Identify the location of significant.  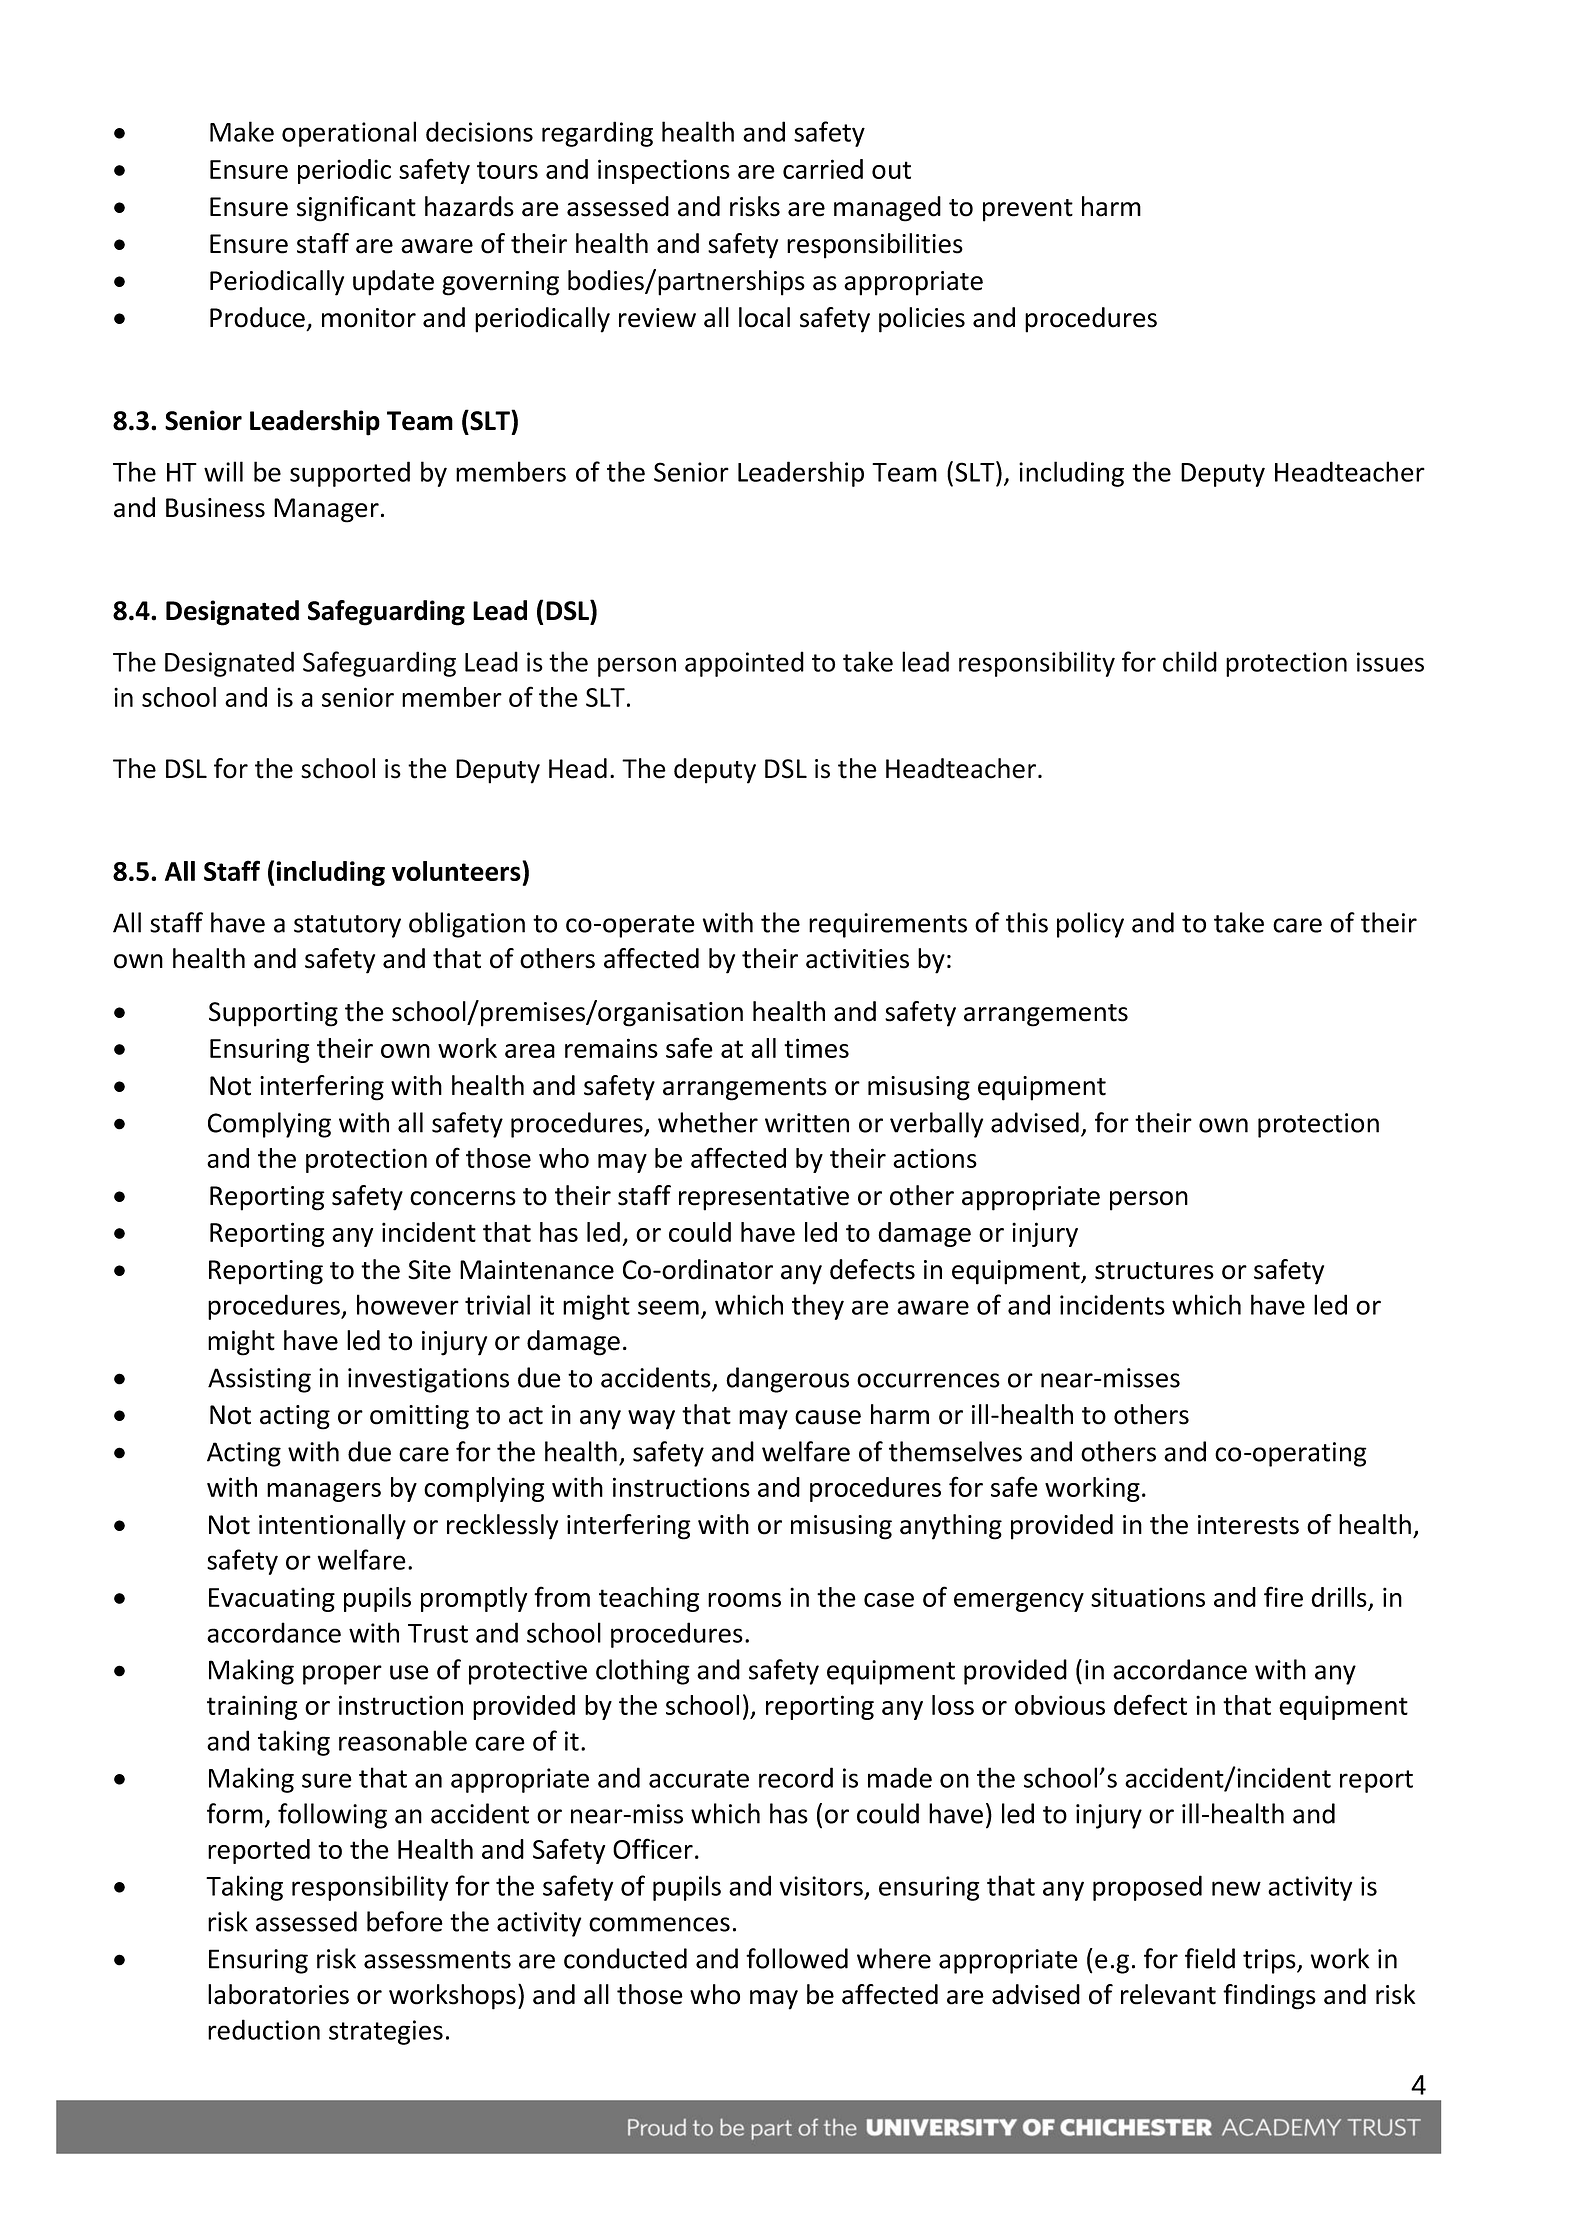
(356, 209).
